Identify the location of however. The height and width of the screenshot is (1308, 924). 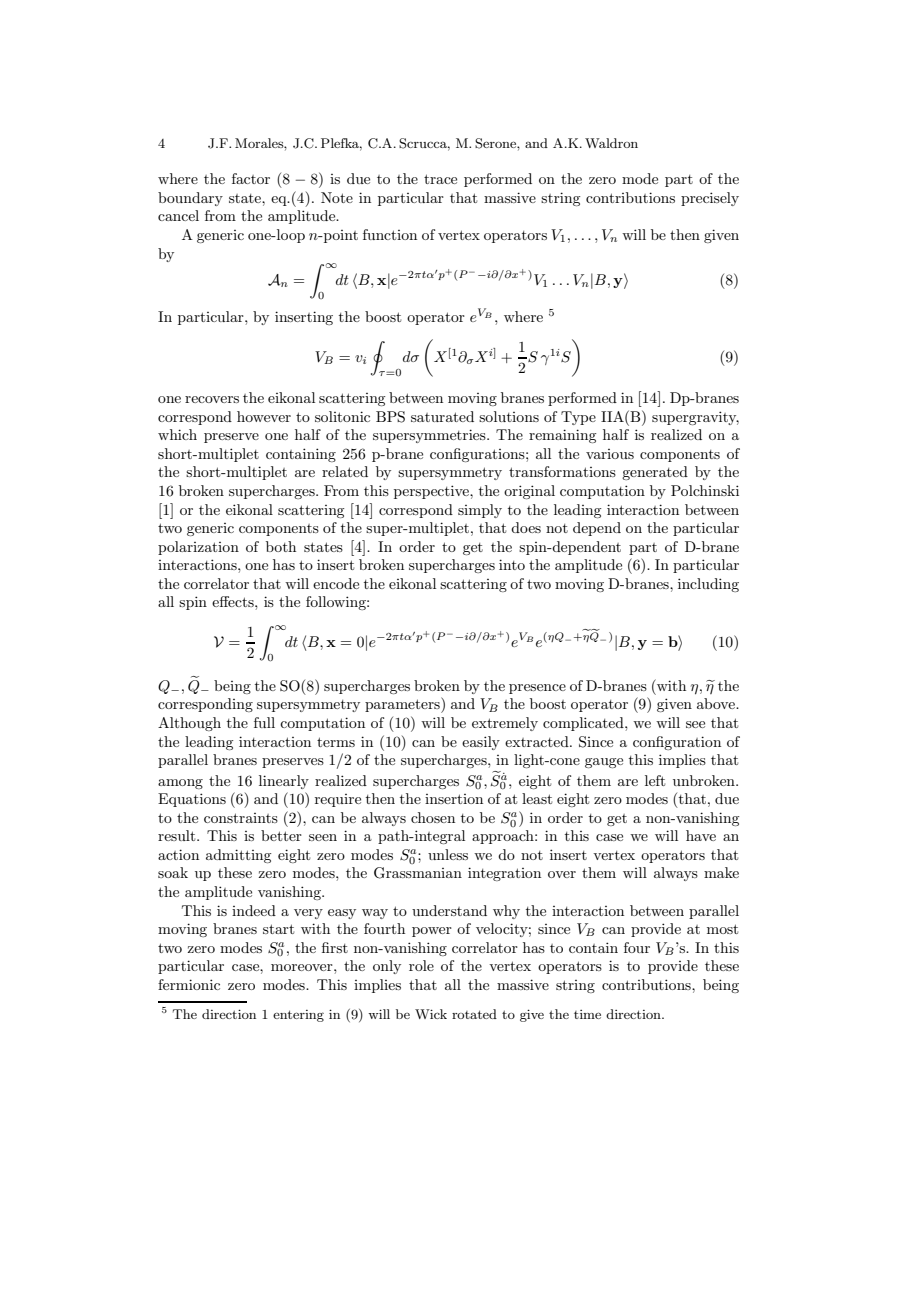
(264, 416).
